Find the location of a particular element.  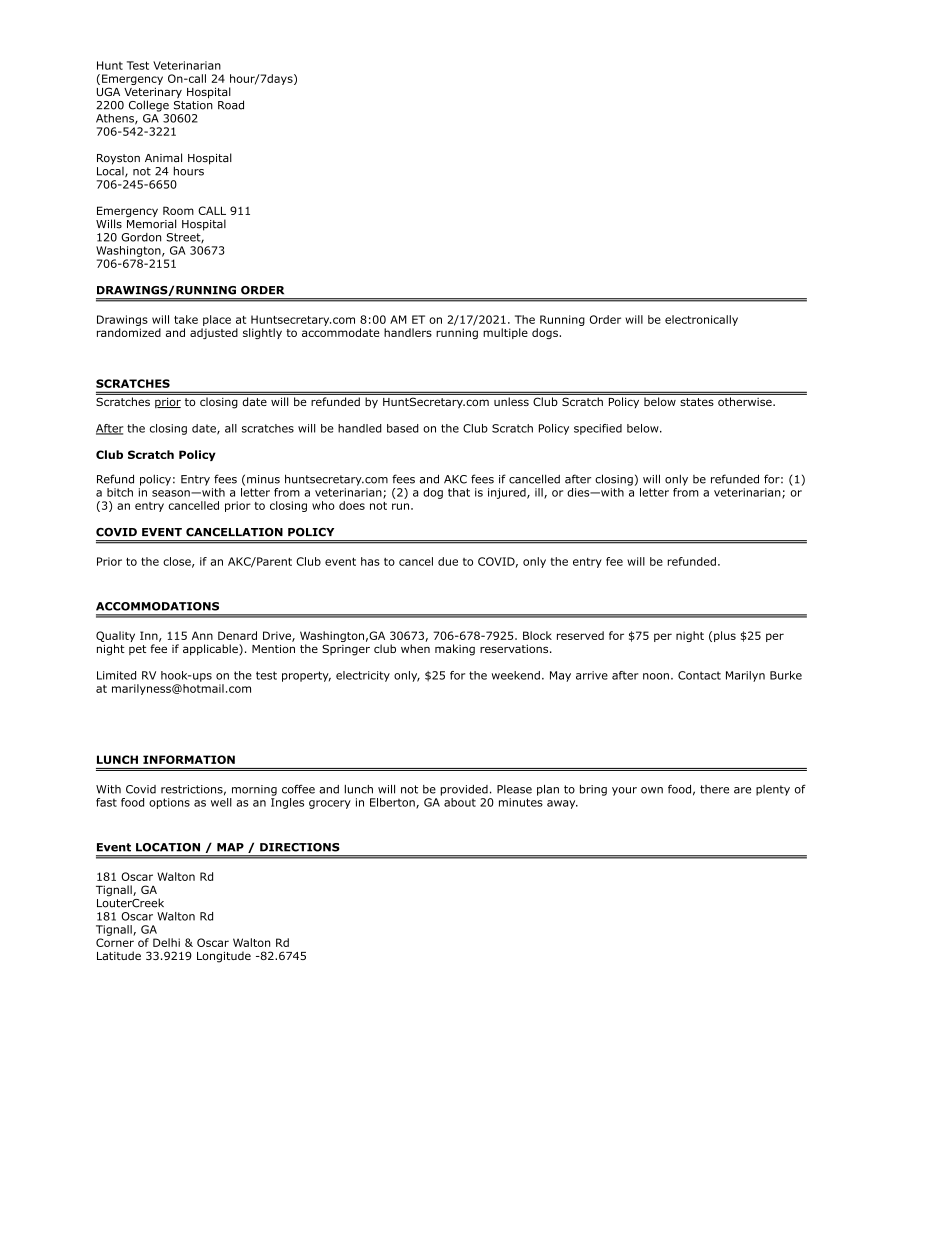

Delhi is located at coordinates (166, 942).
